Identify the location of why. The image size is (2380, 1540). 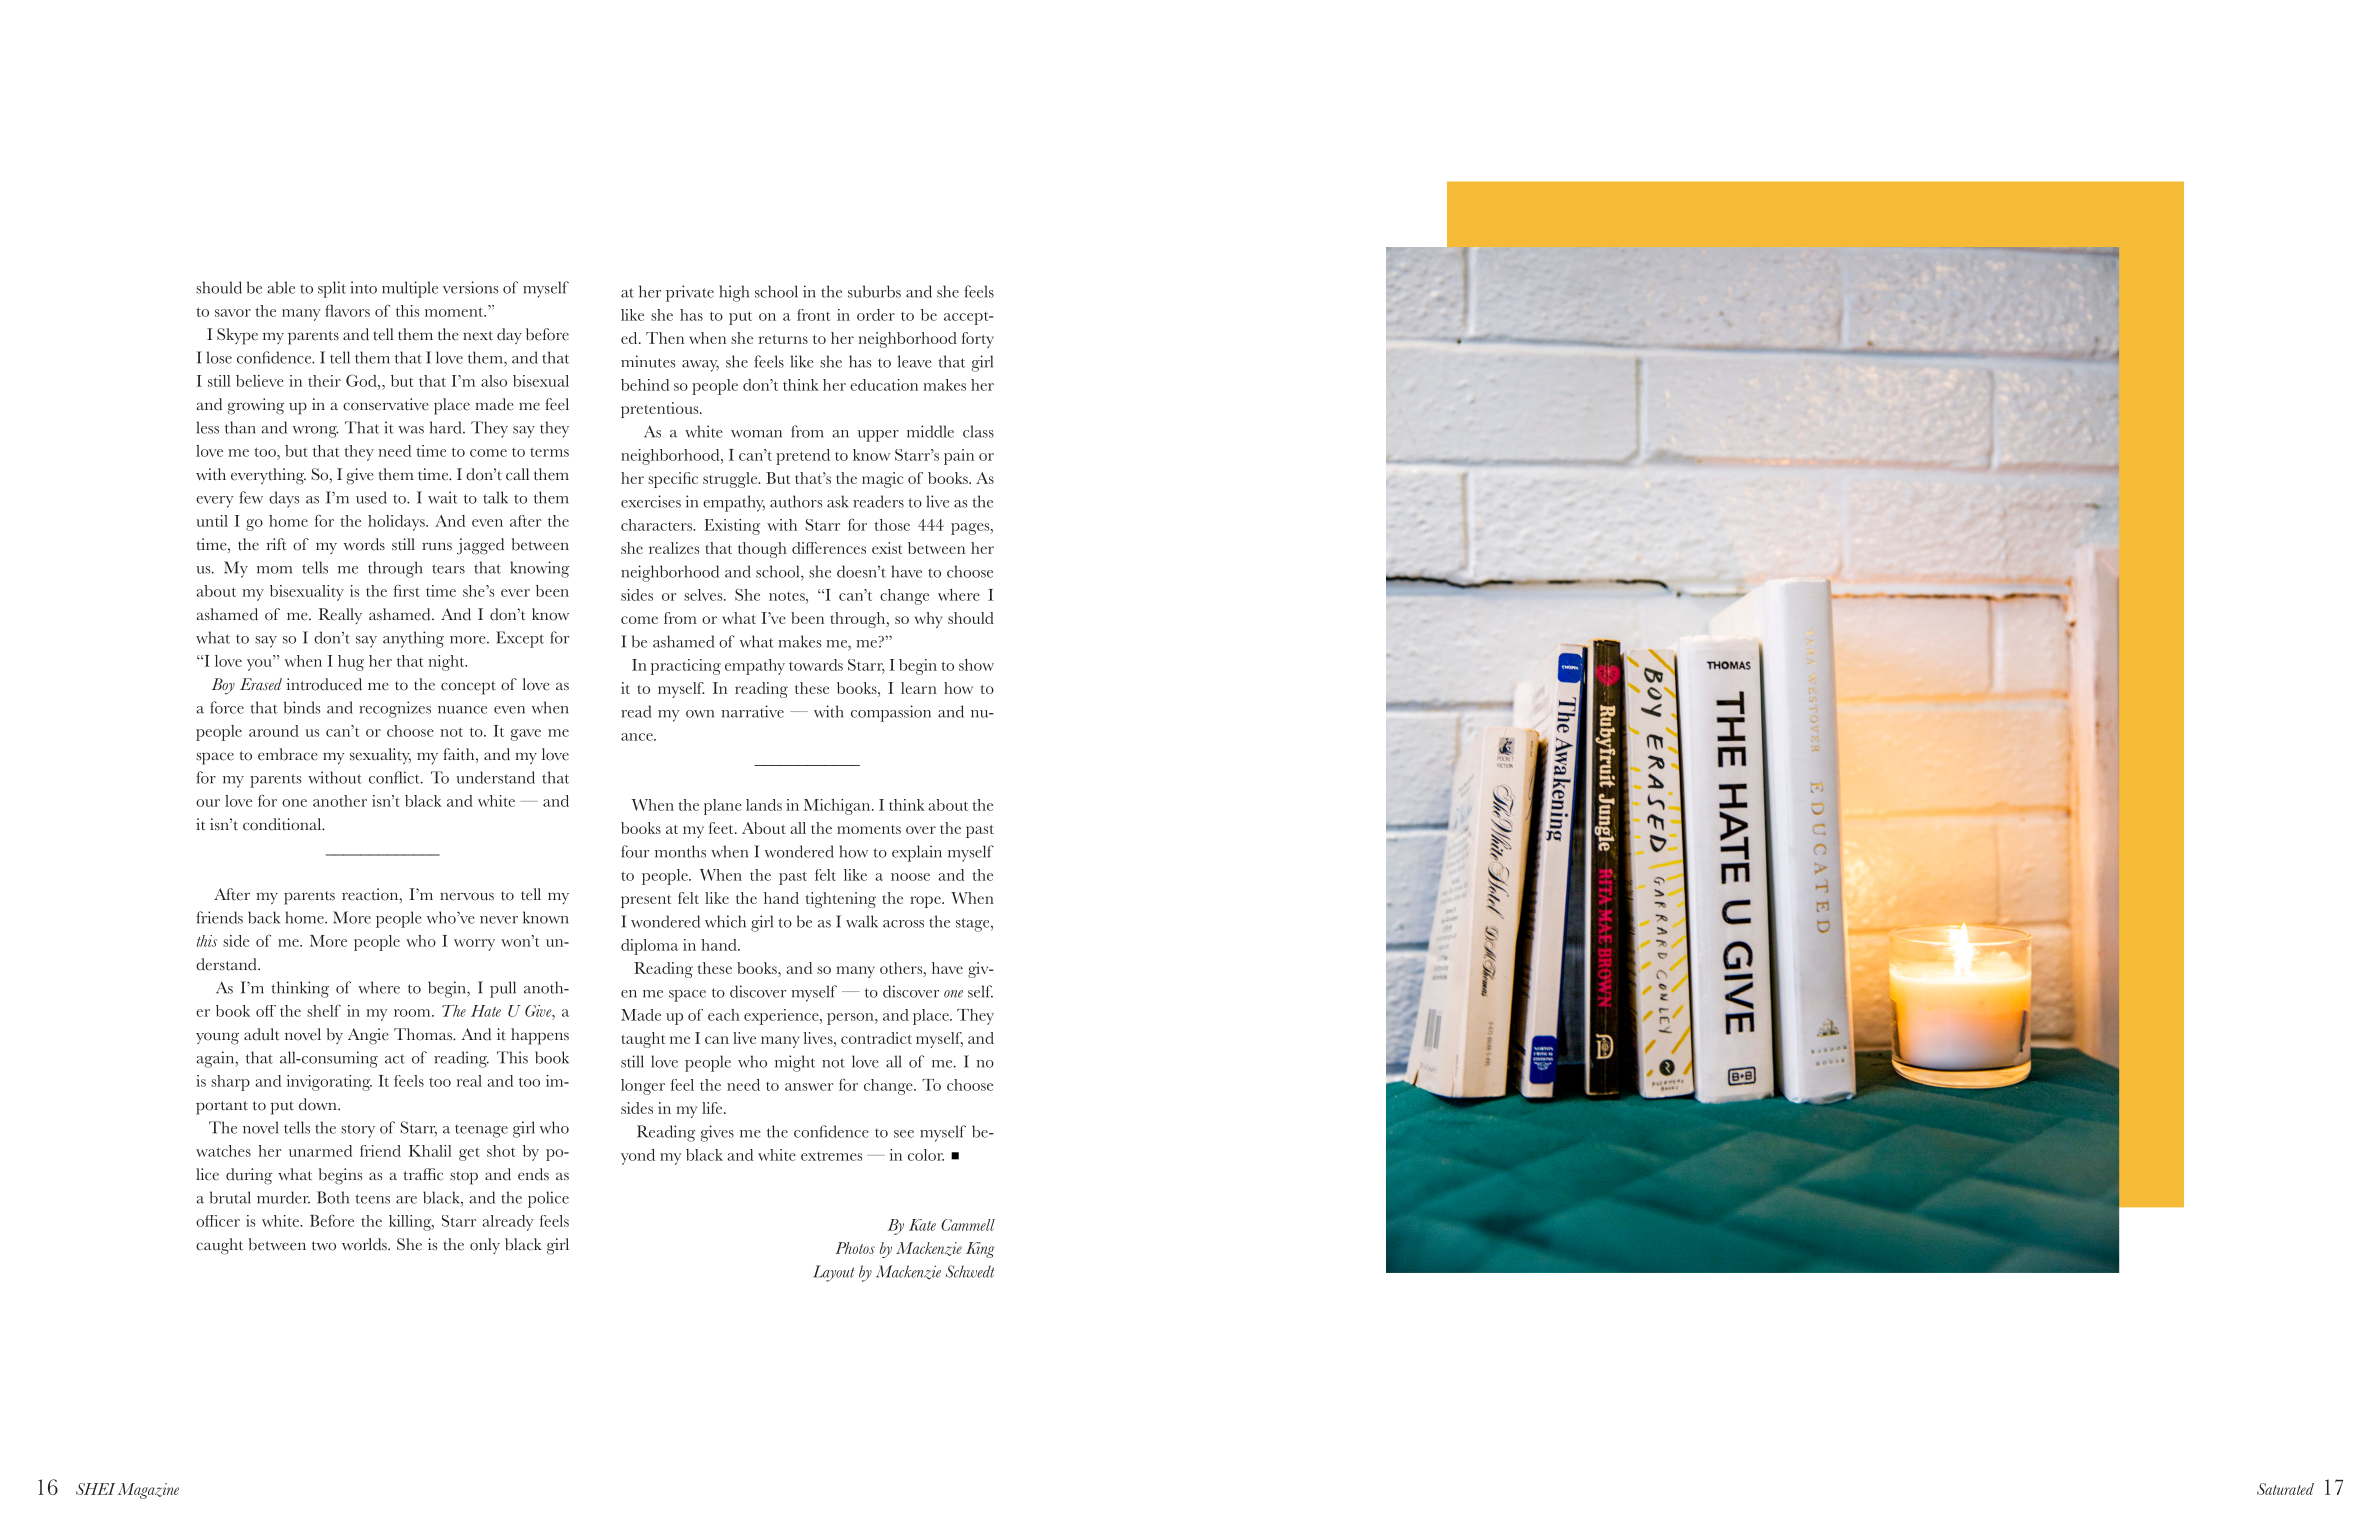
(928, 620).
